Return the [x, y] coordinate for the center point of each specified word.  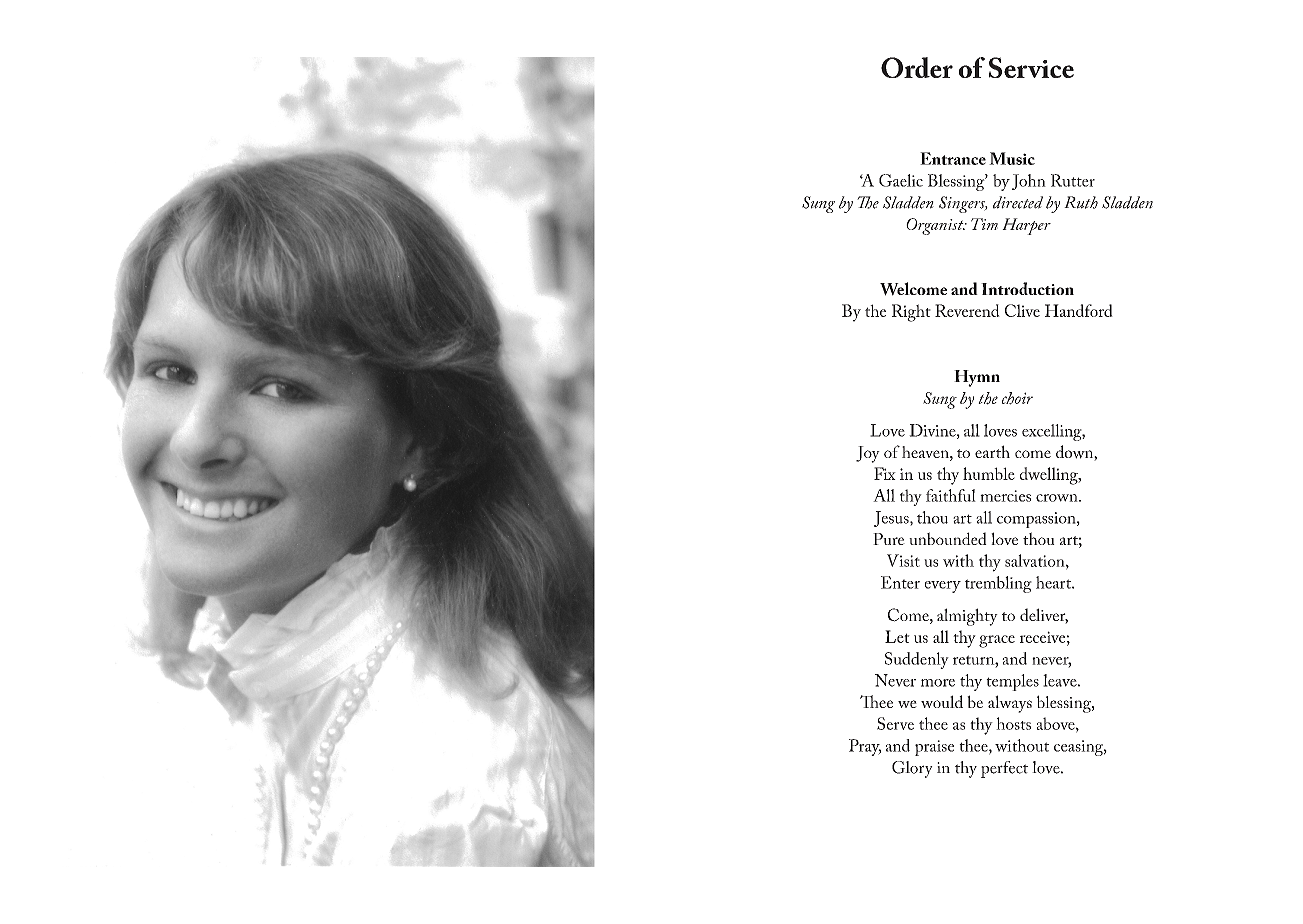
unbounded [948, 538]
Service [1031, 67]
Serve [895, 723]
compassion [1037, 520]
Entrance [953, 158]
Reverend [967, 310]
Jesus [892, 519]
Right [911, 313]
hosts [1013, 723]
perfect [1004, 769]
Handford [1079, 310]
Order [917, 67]
